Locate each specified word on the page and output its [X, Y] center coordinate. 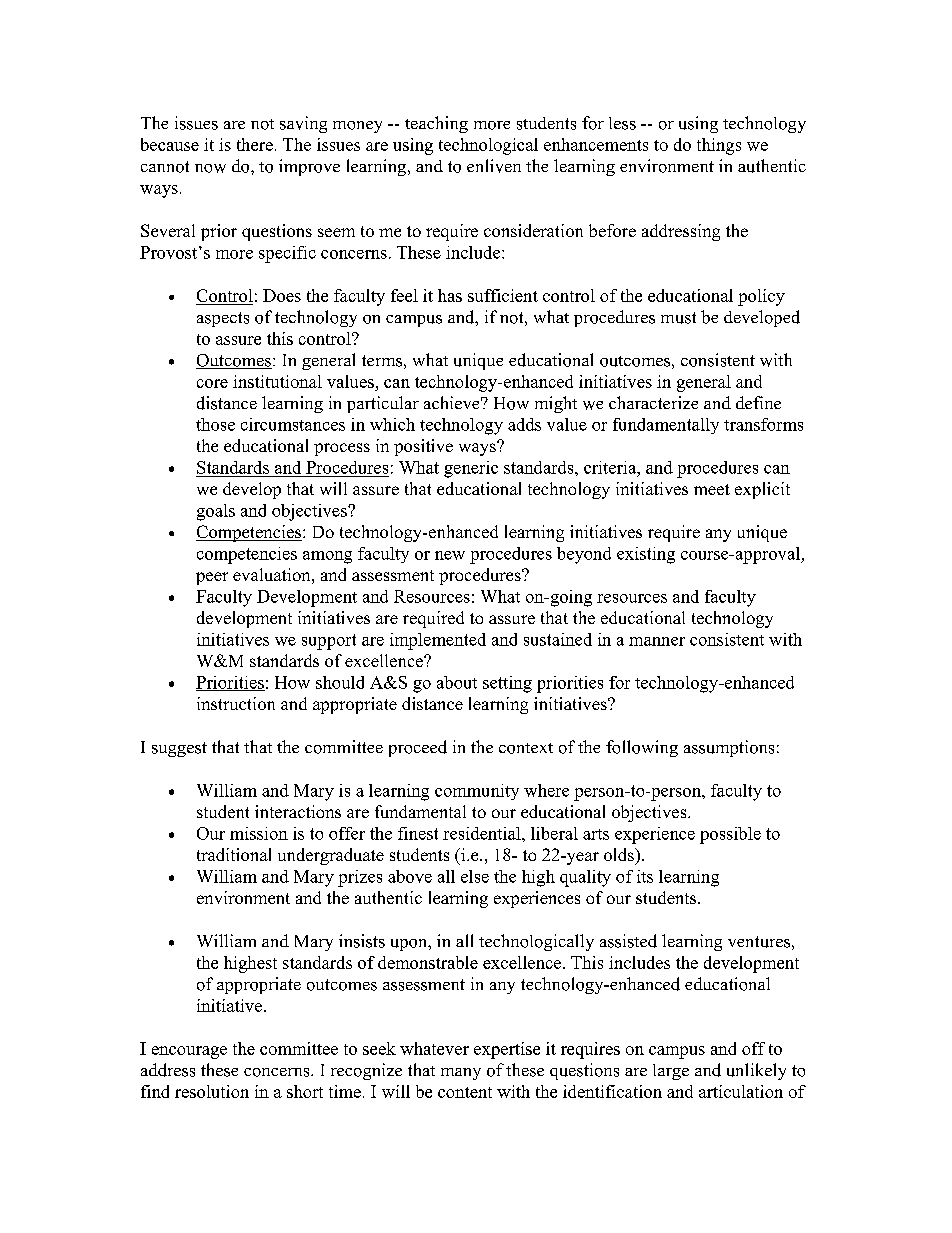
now [210, 168]
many [461, 1074]
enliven [494, 166]
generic [471, 469]
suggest [179, 749]
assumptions [729, 748]
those [215, 424]
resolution [212, 1091]
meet [712, 489]
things [719, 146]
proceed [418, 748]
